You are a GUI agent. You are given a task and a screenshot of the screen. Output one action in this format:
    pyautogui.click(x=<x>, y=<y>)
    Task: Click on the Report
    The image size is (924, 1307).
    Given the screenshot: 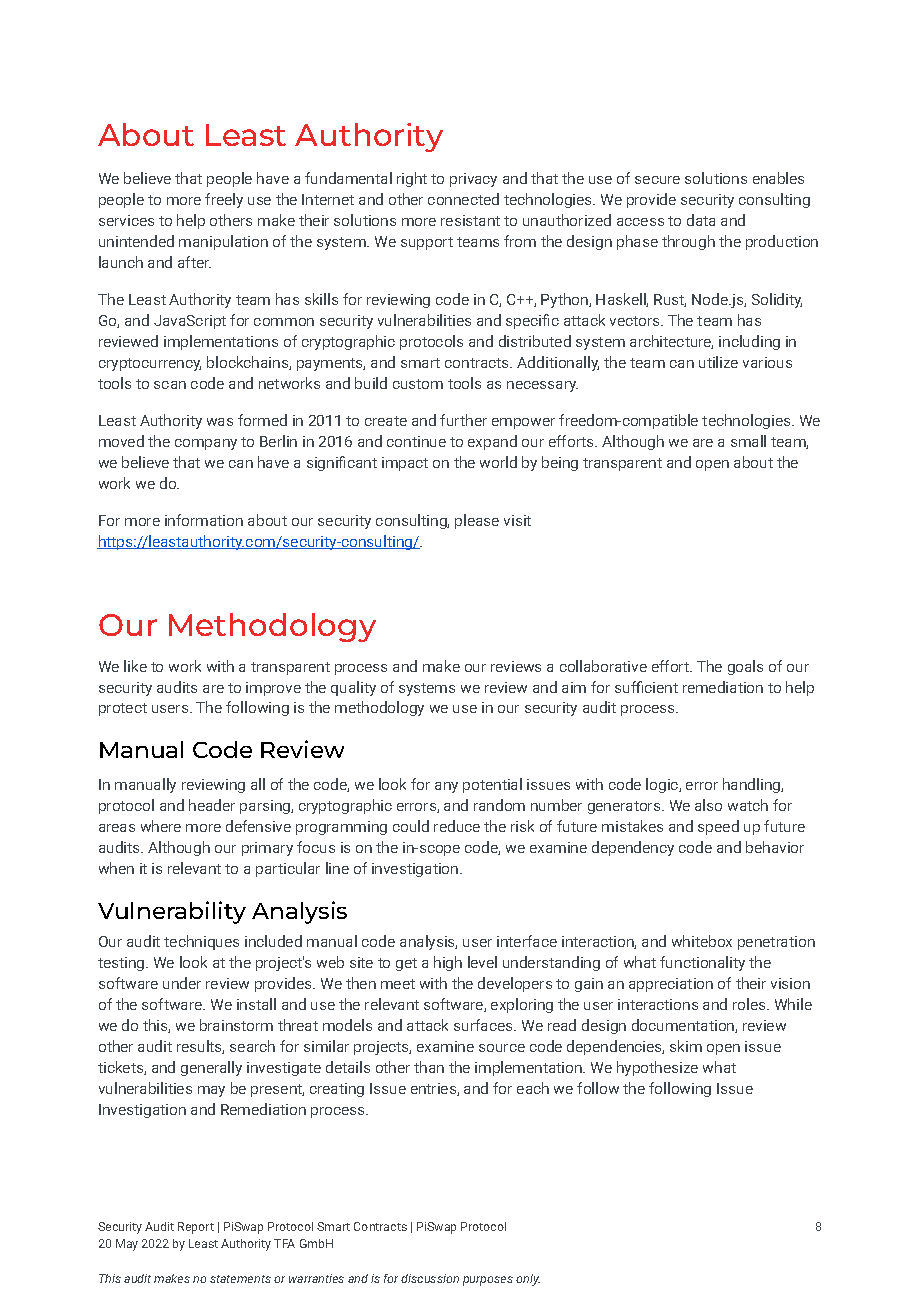 What is the action you would take?
    pyautogui.click(x=196, y=1228)
